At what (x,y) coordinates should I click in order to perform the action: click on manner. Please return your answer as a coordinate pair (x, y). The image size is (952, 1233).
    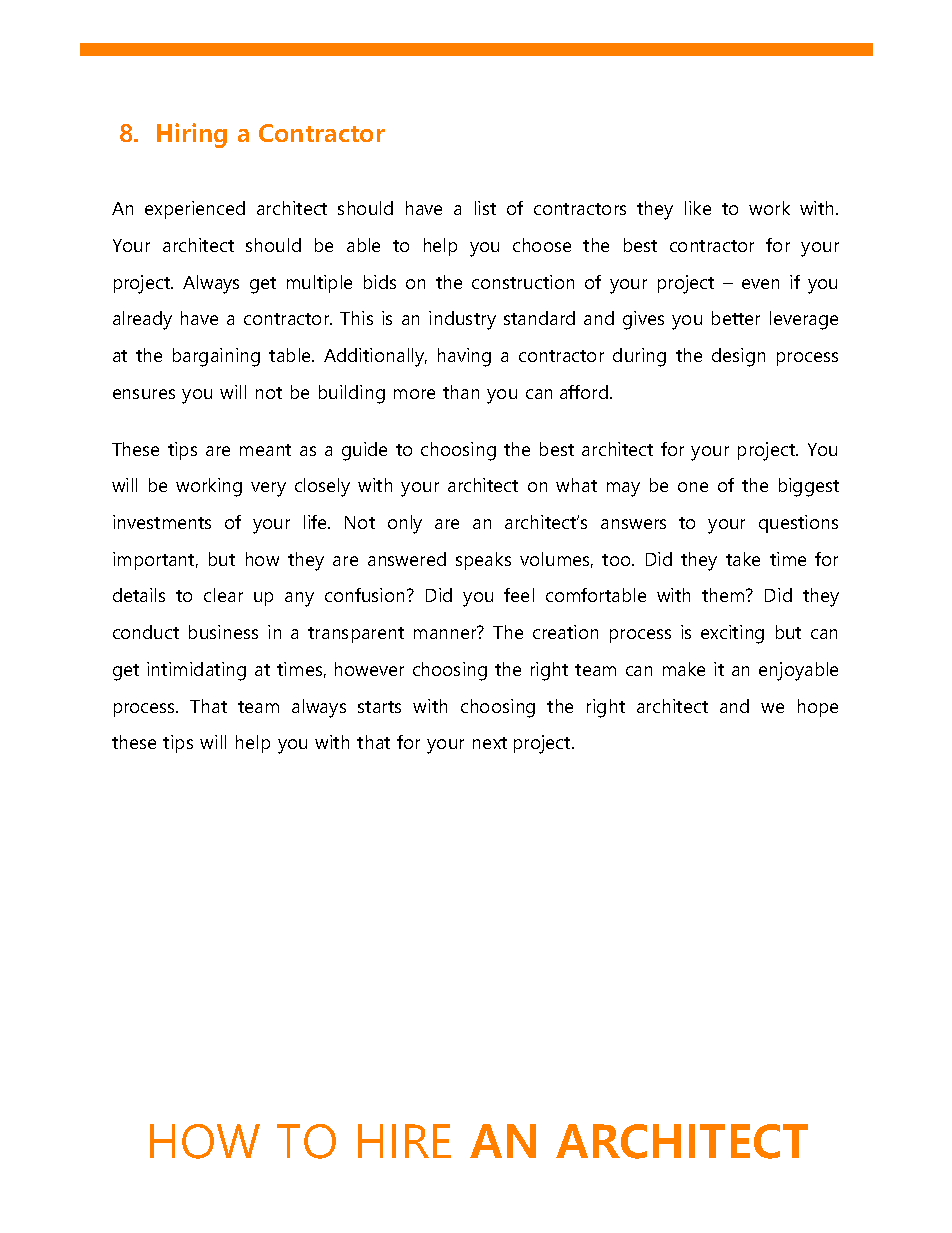
    Looking at the image, I should click on (446, 633).
